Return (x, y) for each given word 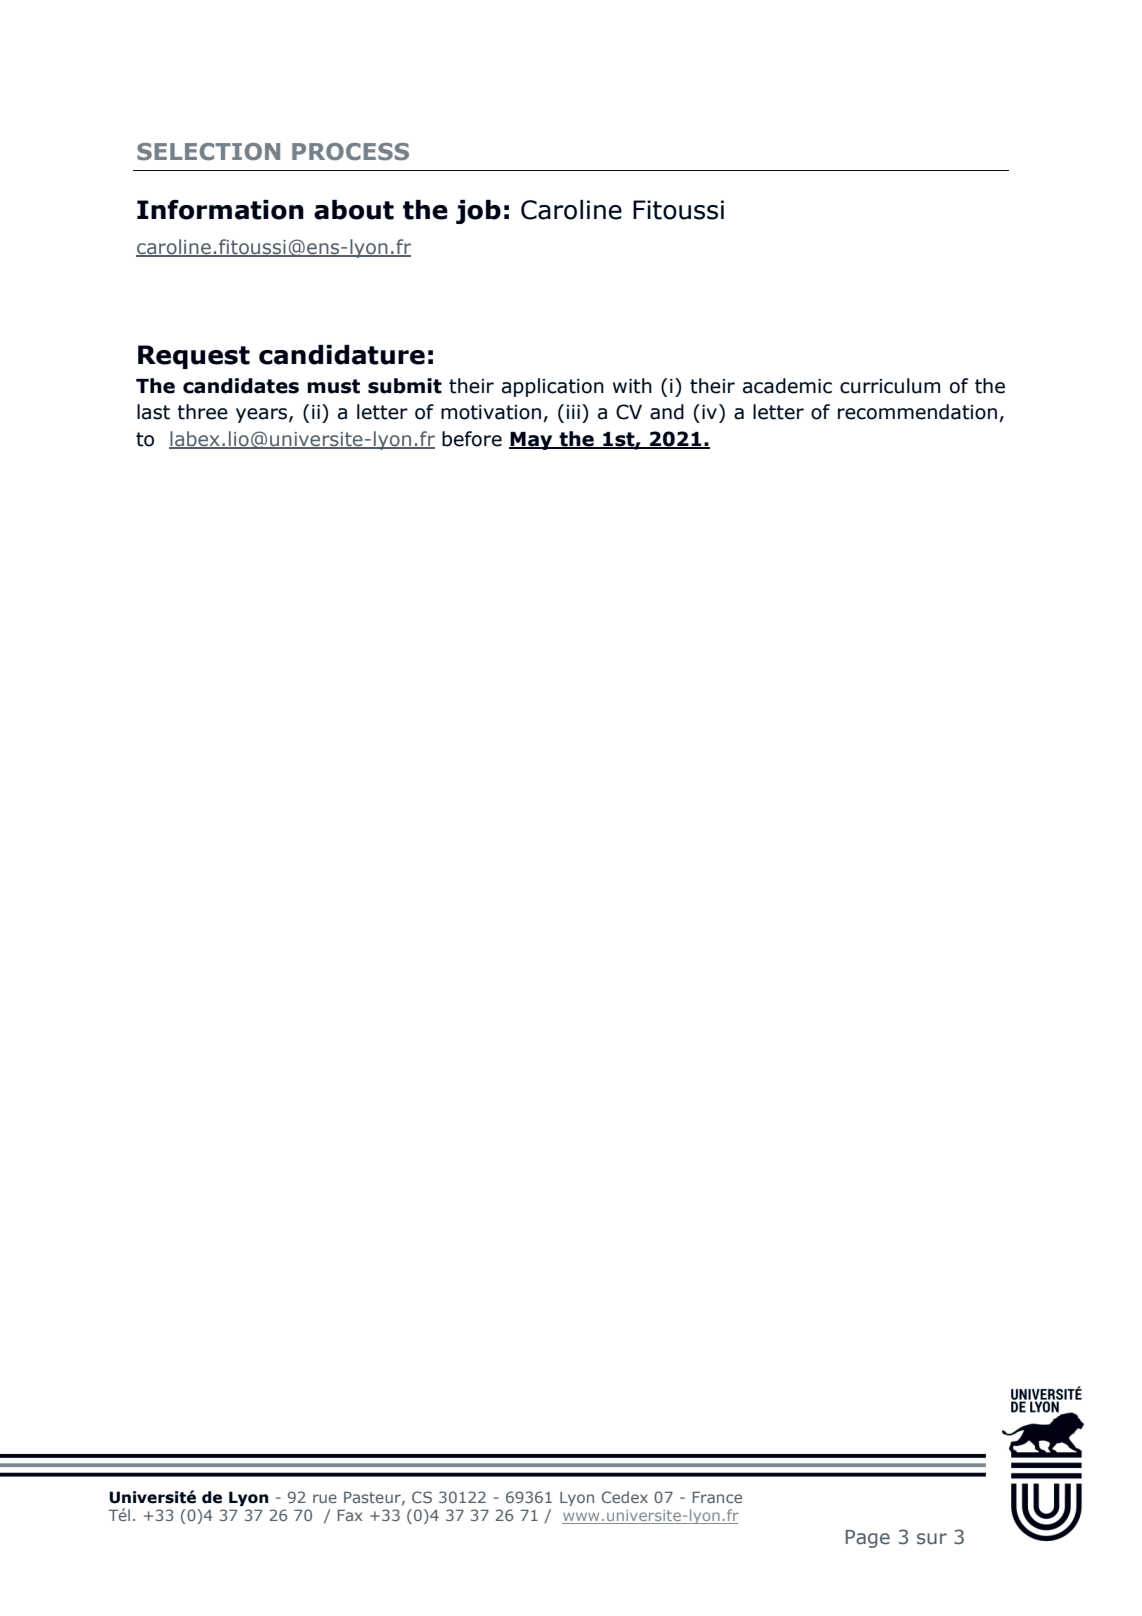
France (717, 1497)
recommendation (917, 412)
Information (220, 210)
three (202, 412)
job (478, 212)
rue (325, 1498)
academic (787, 386)
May (532, 441)
